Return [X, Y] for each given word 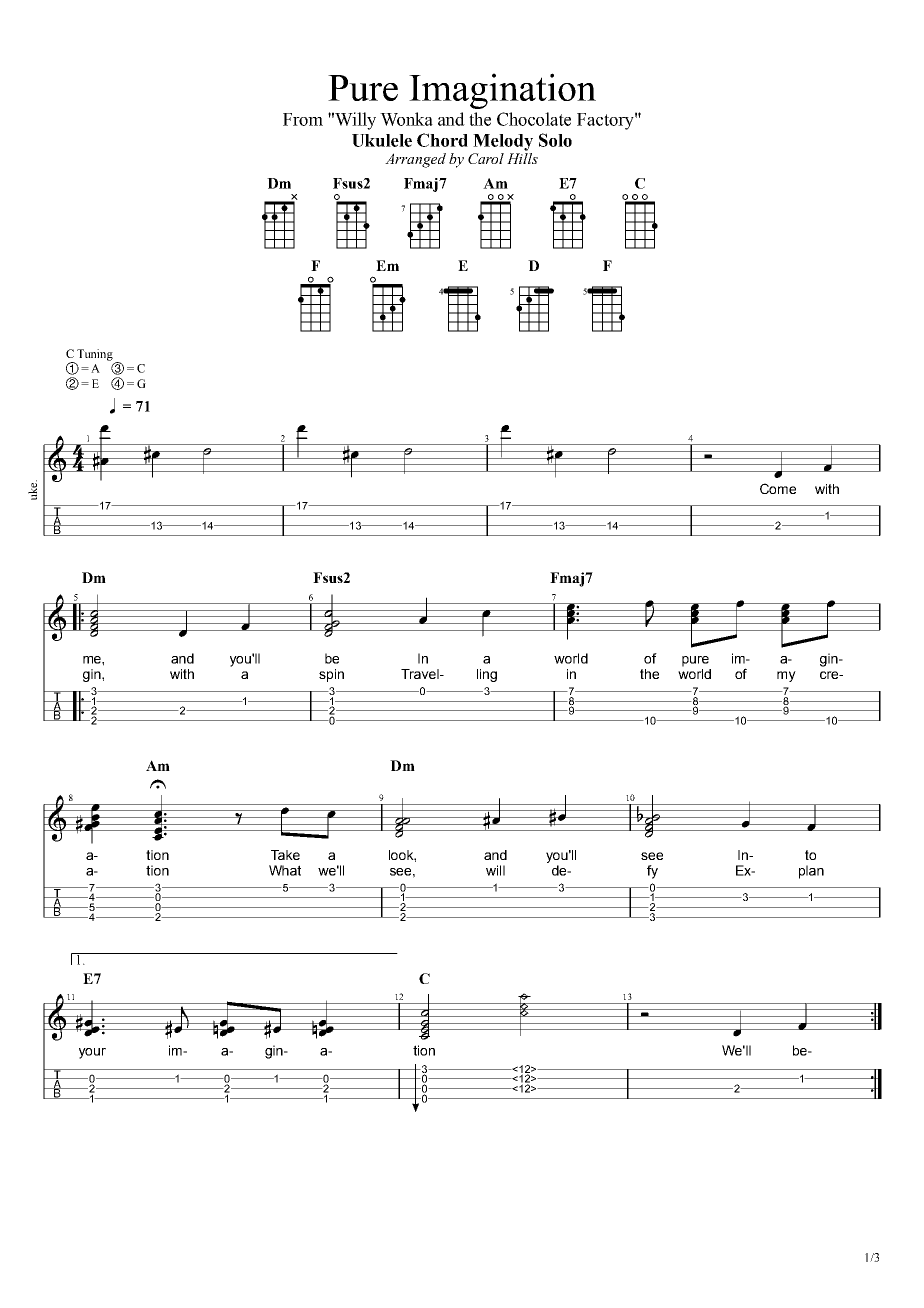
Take [285, 855]
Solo [555, 140]
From [303, 119]
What [285, 870]
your [92, 1053]
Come [778, 488]
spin [331, 675]
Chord [442, 140]
